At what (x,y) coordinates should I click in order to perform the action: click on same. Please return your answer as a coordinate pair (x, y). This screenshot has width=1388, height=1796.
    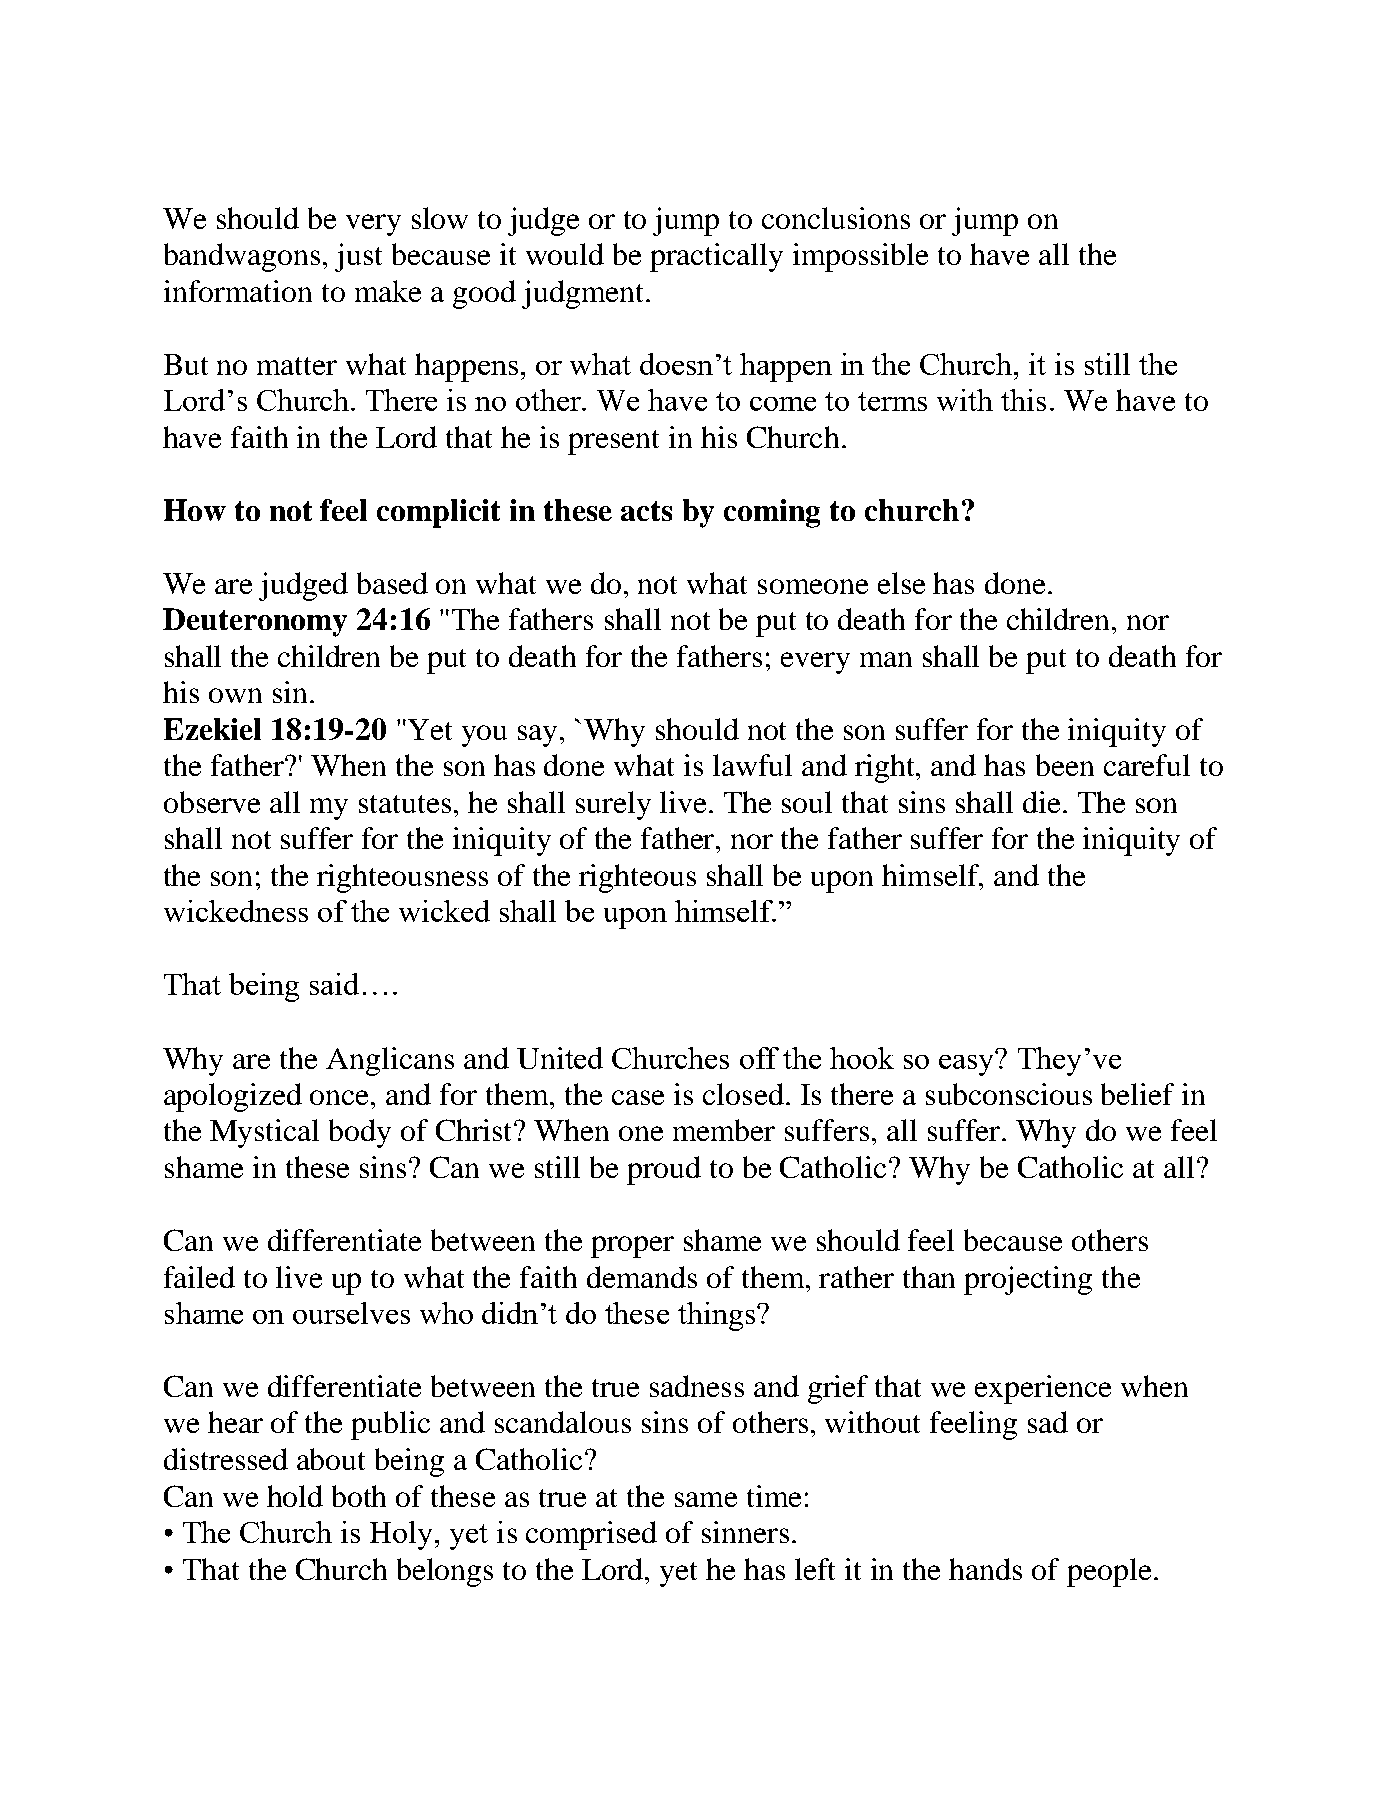
    Looking at the image, I should click on (706, 1499).
